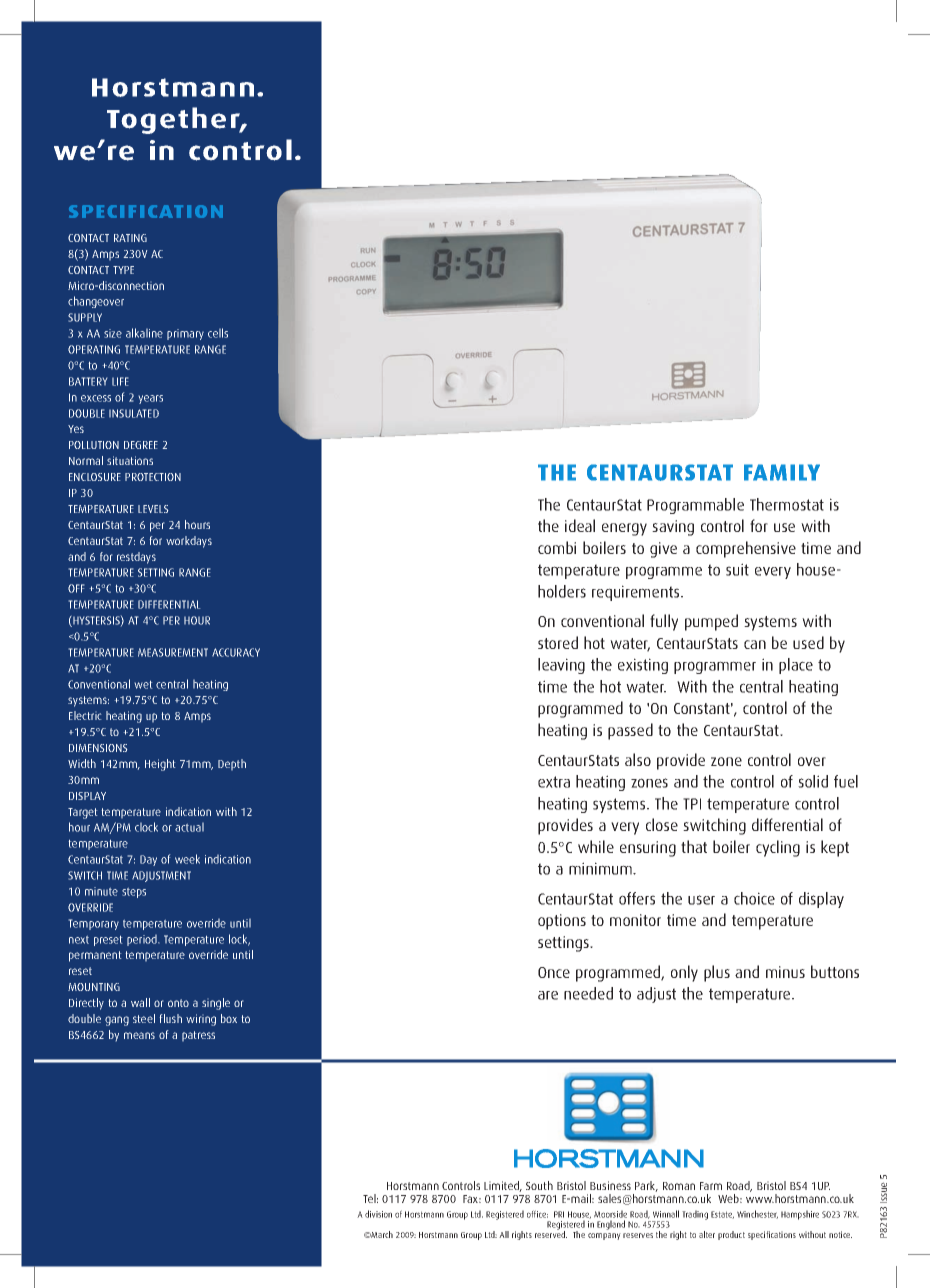 This screenshot has height=1288, width=930. What do you see at coordinates (554, 782) in the screenshot?
I see `extra` at bounding box center [554, 782].
